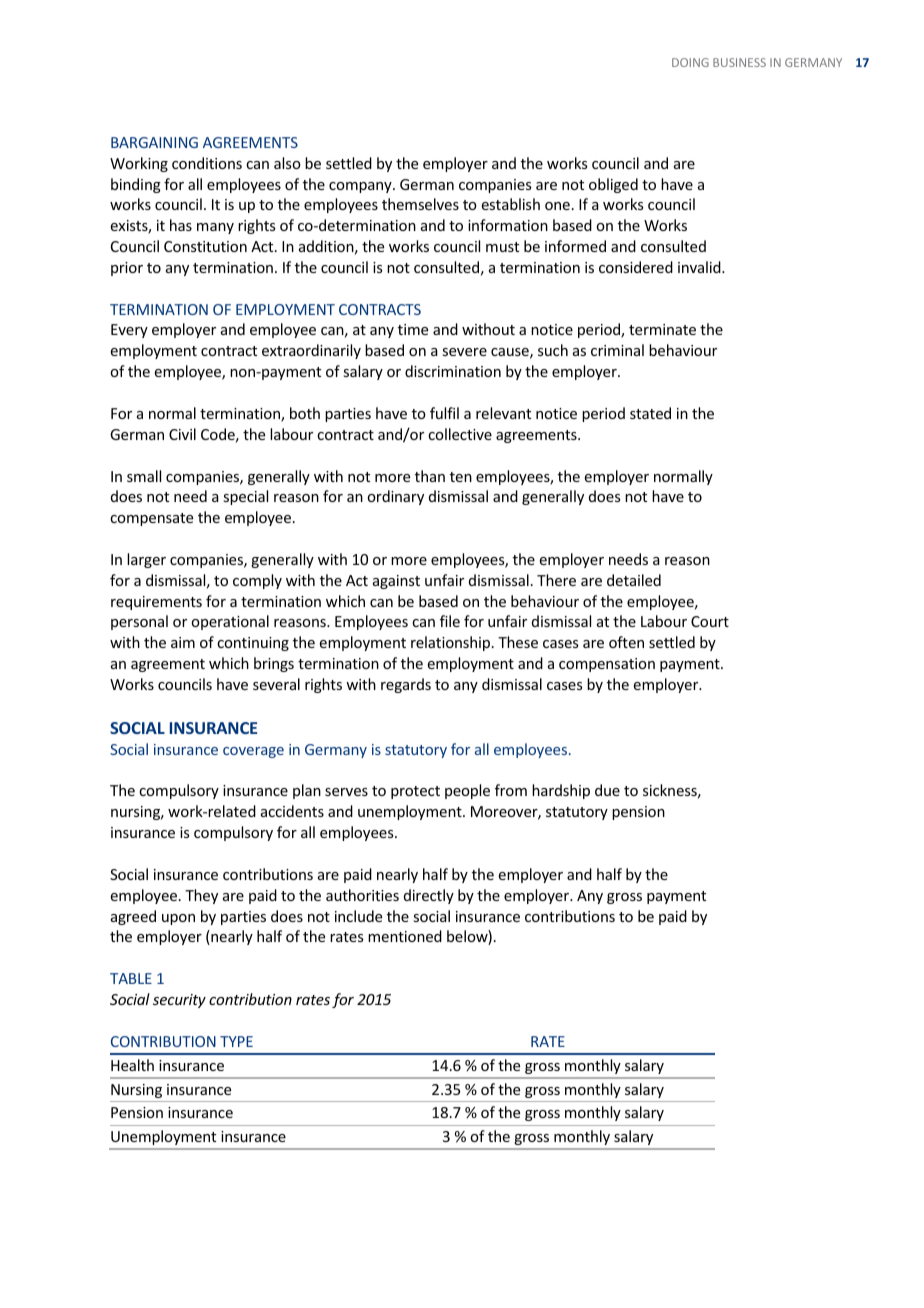 Image resolution: width=924 pixels, height=1308 pixels. Describe the element at coordinates (690, 62) in the document. I see `DOING` at that location.
